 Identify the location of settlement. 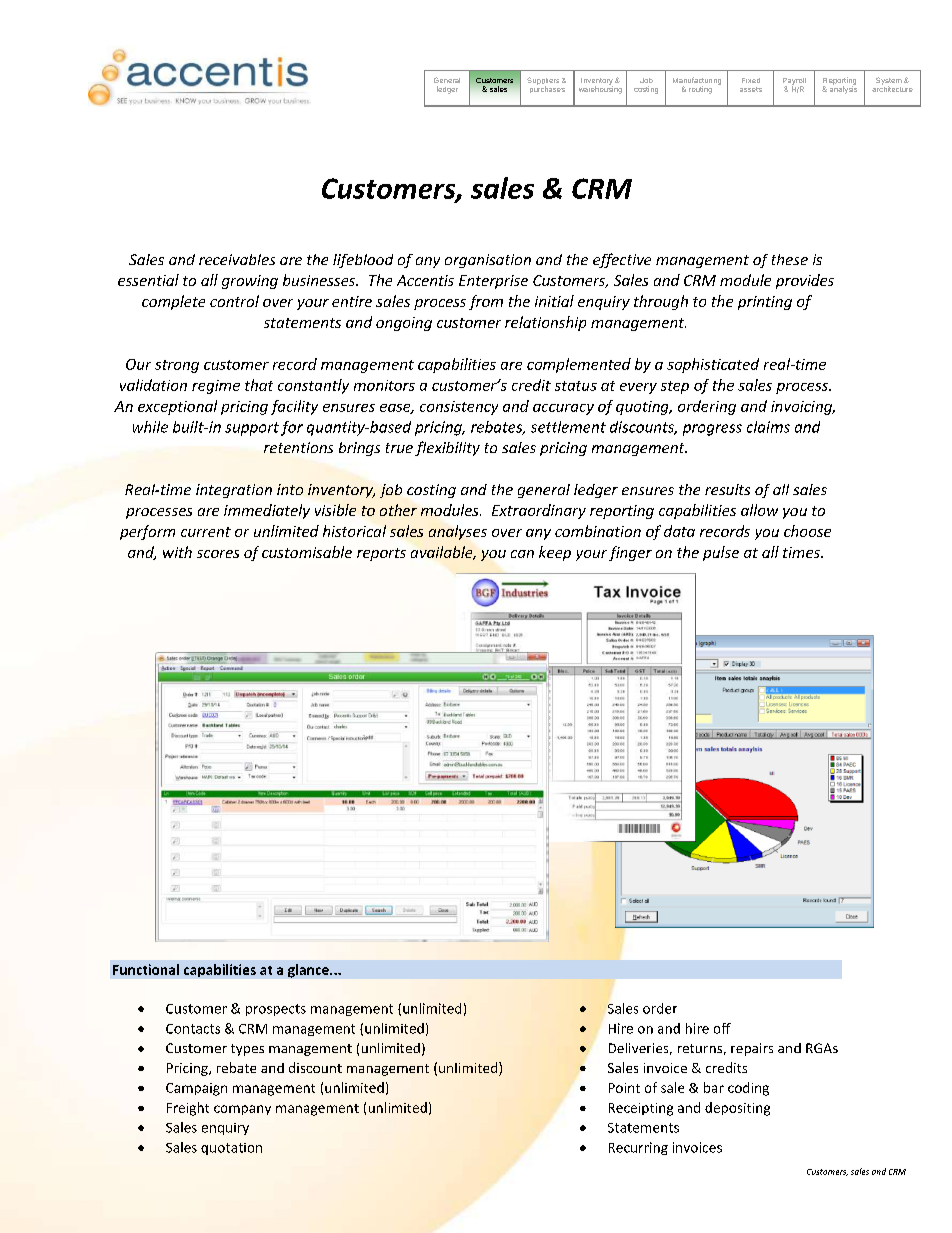
(568, 427).
